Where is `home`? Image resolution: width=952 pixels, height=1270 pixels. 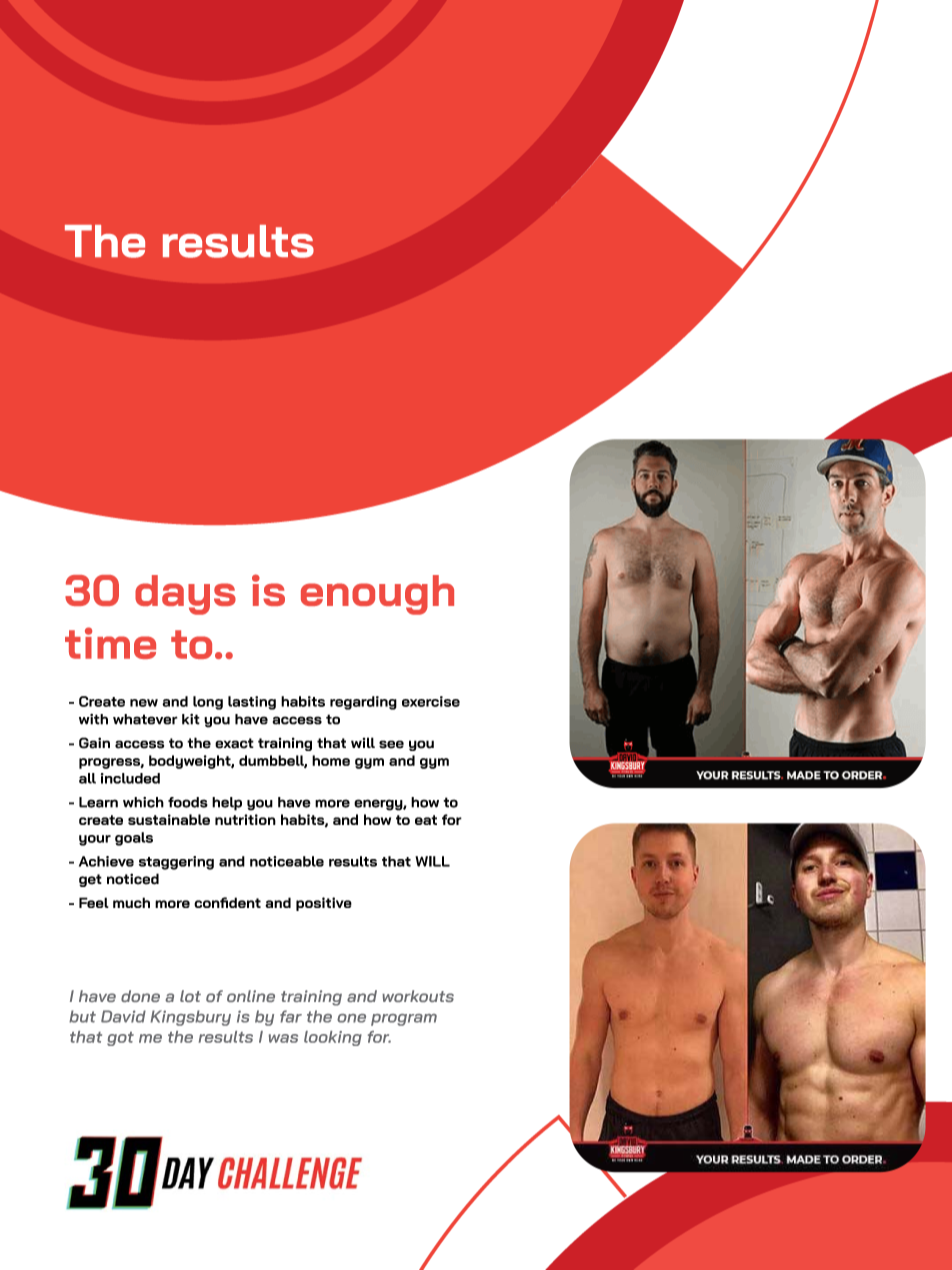 home is located at coordinates (331, 760).
